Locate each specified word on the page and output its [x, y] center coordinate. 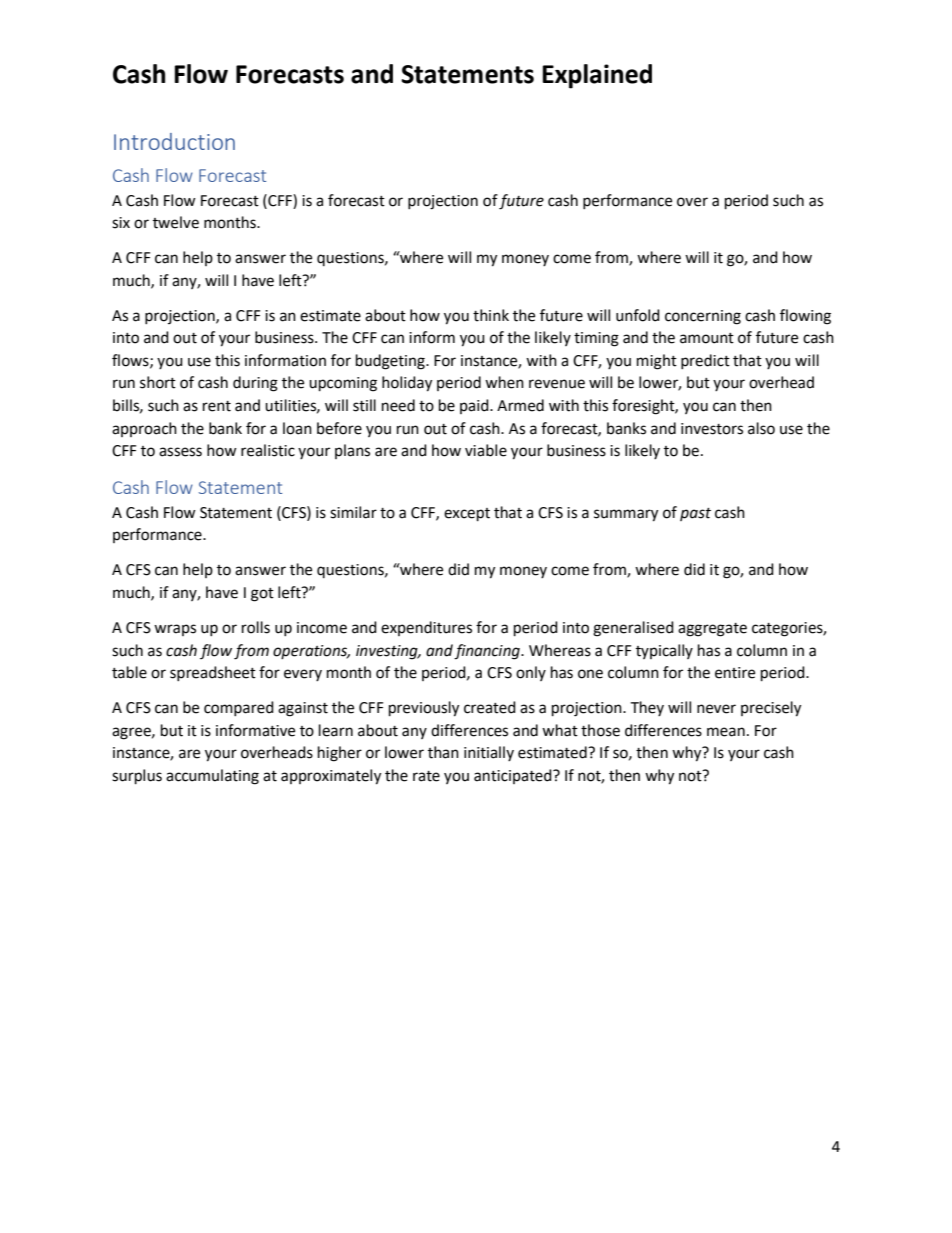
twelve [176, 222]
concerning [703, 317]
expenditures [426, 628]
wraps [175, 630]
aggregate [712, 630]
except [467, 515]
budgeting [391, 362]
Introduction [174, 141]
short [158, 382]
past [695, 514]
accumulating [212, 777]
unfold [638, 315]
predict [705, 361]
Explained [597, 76]
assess [180, 452]
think [491, 315]
